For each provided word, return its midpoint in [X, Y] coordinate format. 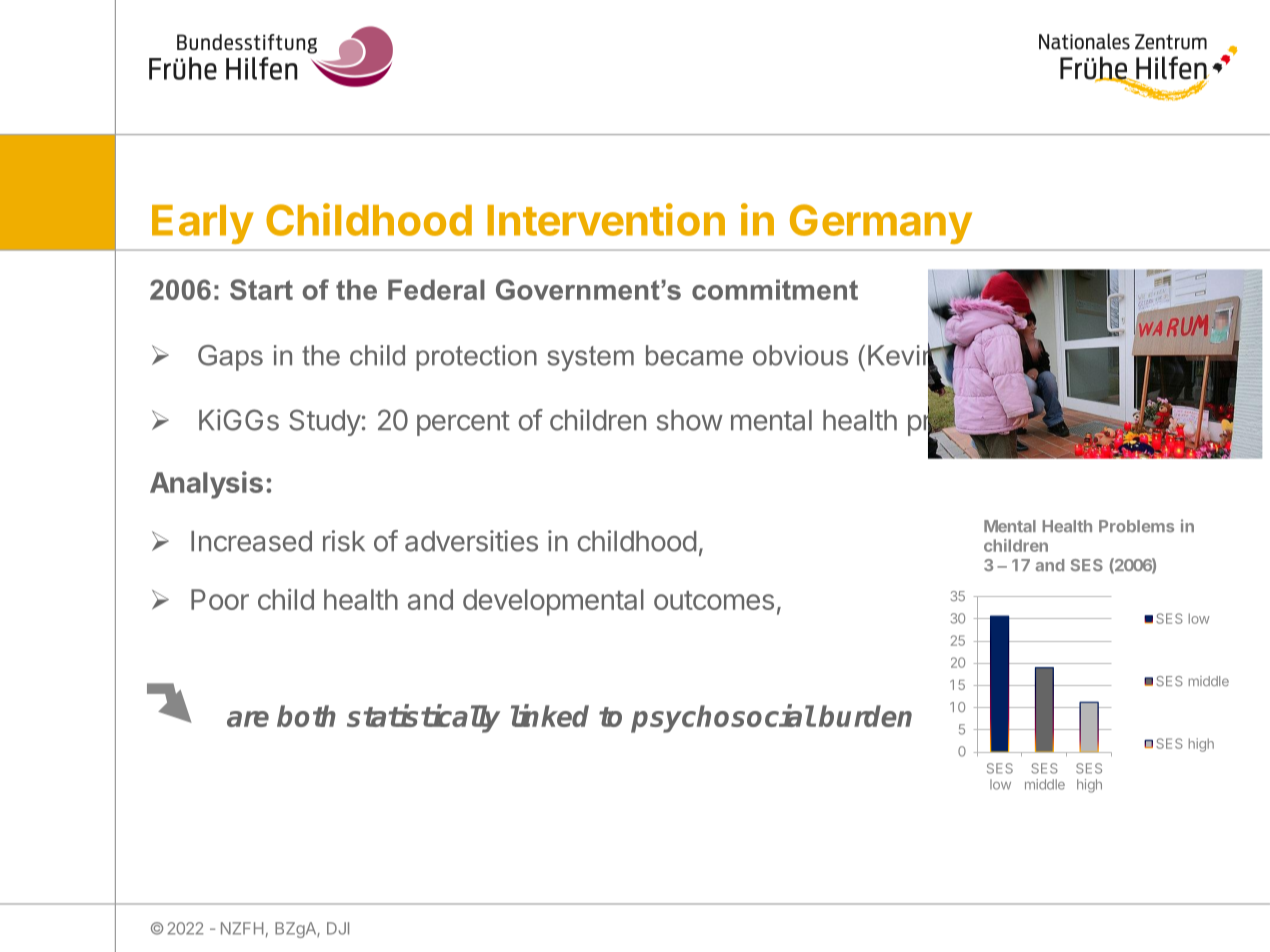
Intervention [606, 219]
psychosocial [723, 718]
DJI [338, 928]
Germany [881, 224]
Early [203, 224]
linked [550, 715]
